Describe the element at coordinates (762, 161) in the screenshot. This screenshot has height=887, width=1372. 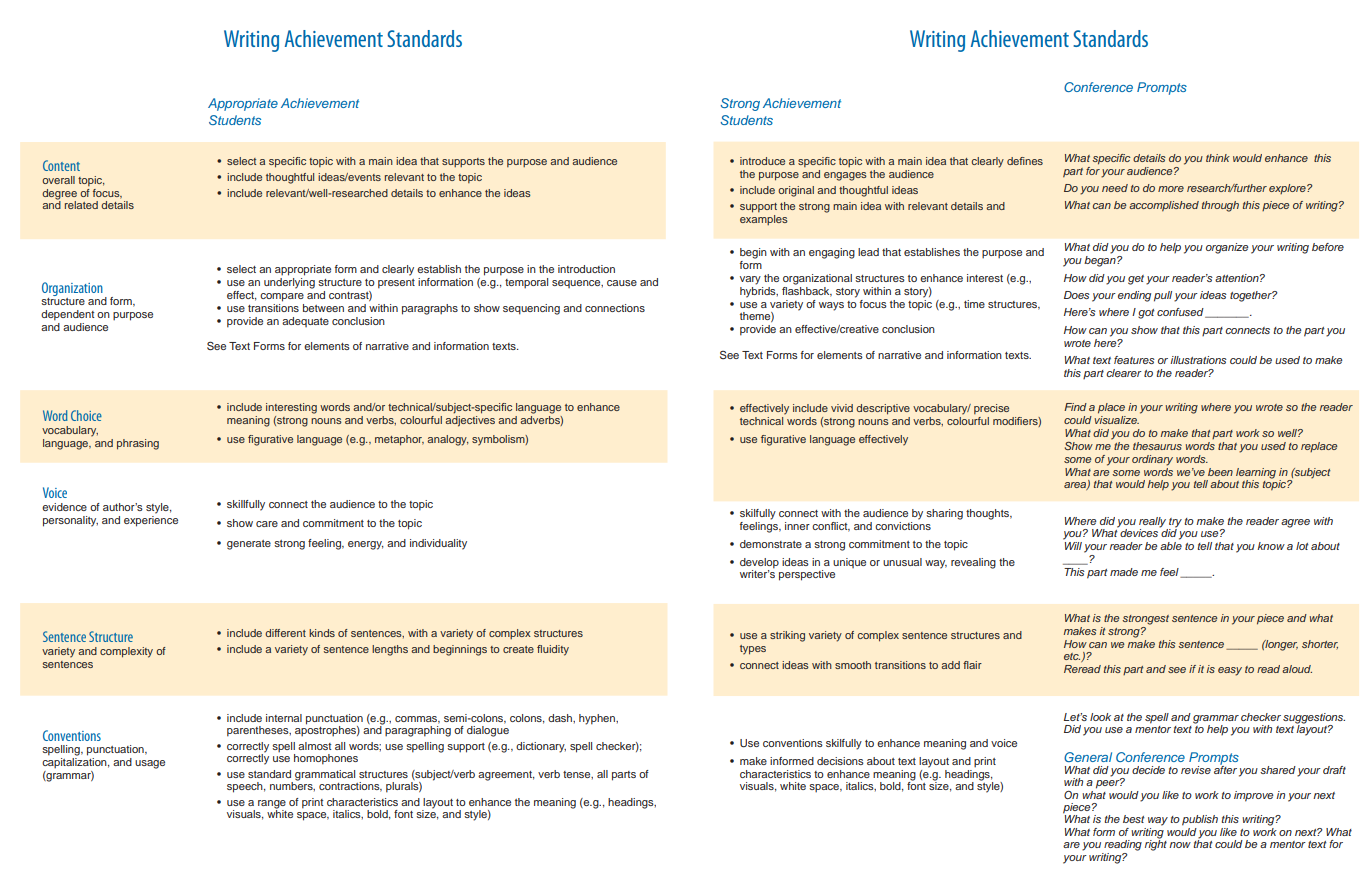
I see `introduce` at that location.
